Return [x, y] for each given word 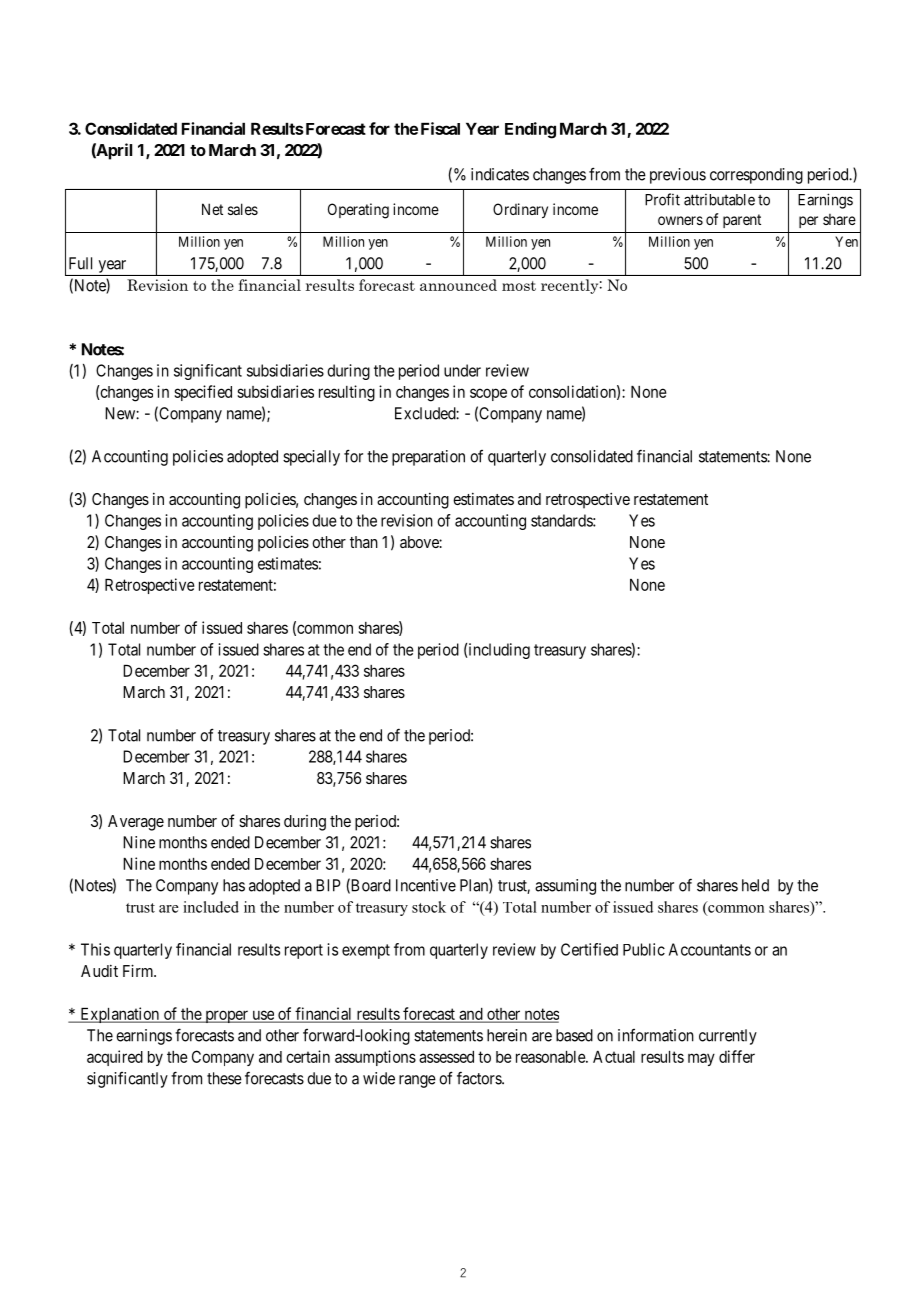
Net [212, 209]
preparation [428, 458]
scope [488, 394]
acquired [115, 1058]
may [701, 1059]
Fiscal [440, 128]
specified [203, 393]
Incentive [426, 885]
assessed [446, 1057]
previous [678, 176]
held [755, 885]
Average [136, 823]
